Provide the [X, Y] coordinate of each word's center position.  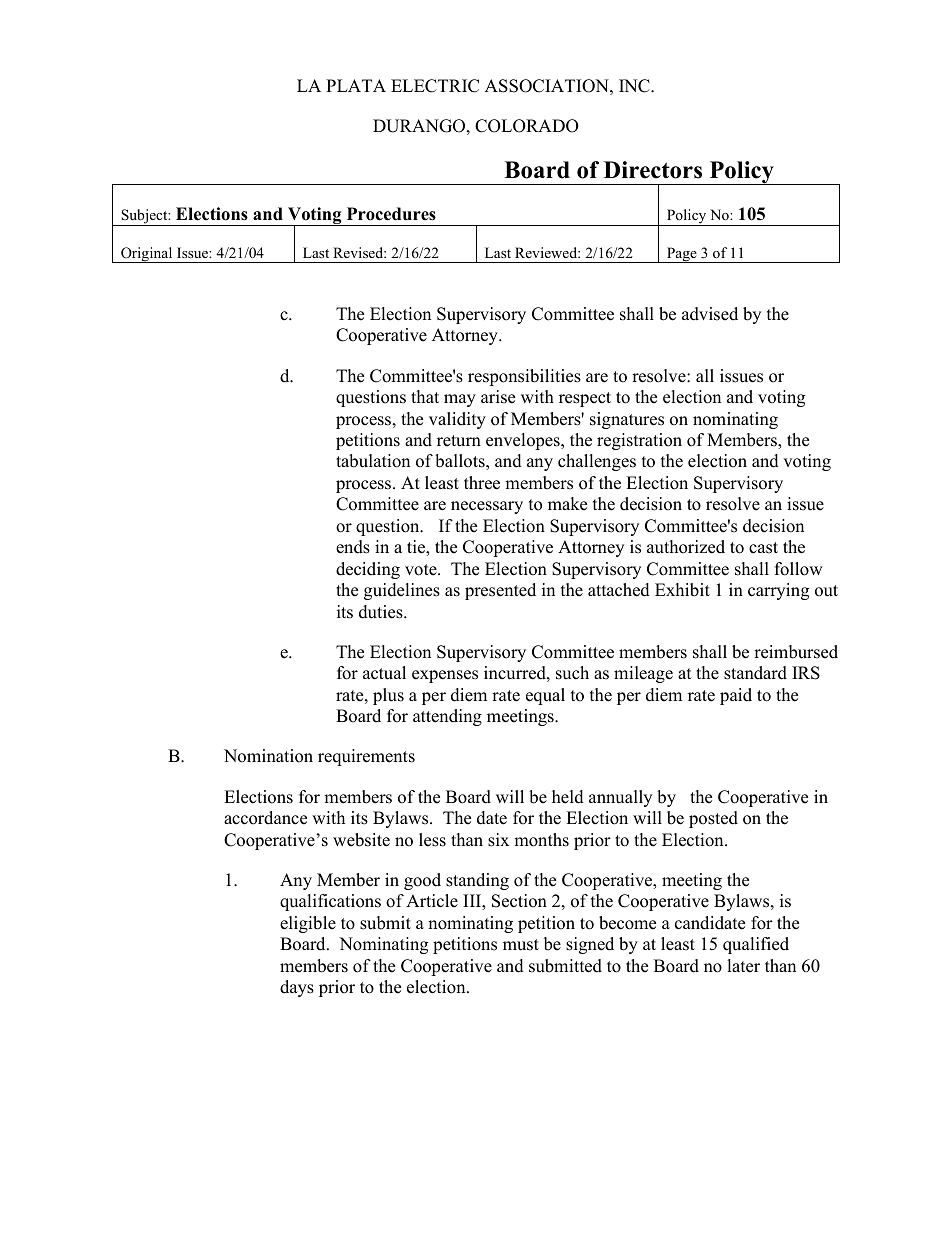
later [743, 966]
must [521, 945]
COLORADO [527, 126]
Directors [653, 170]
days [297, 988]
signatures [627, 420]
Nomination [268, 756]
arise [498, 397]
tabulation [373, 461]
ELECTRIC [435, 86]
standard [755, 673]
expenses [445, 676]
